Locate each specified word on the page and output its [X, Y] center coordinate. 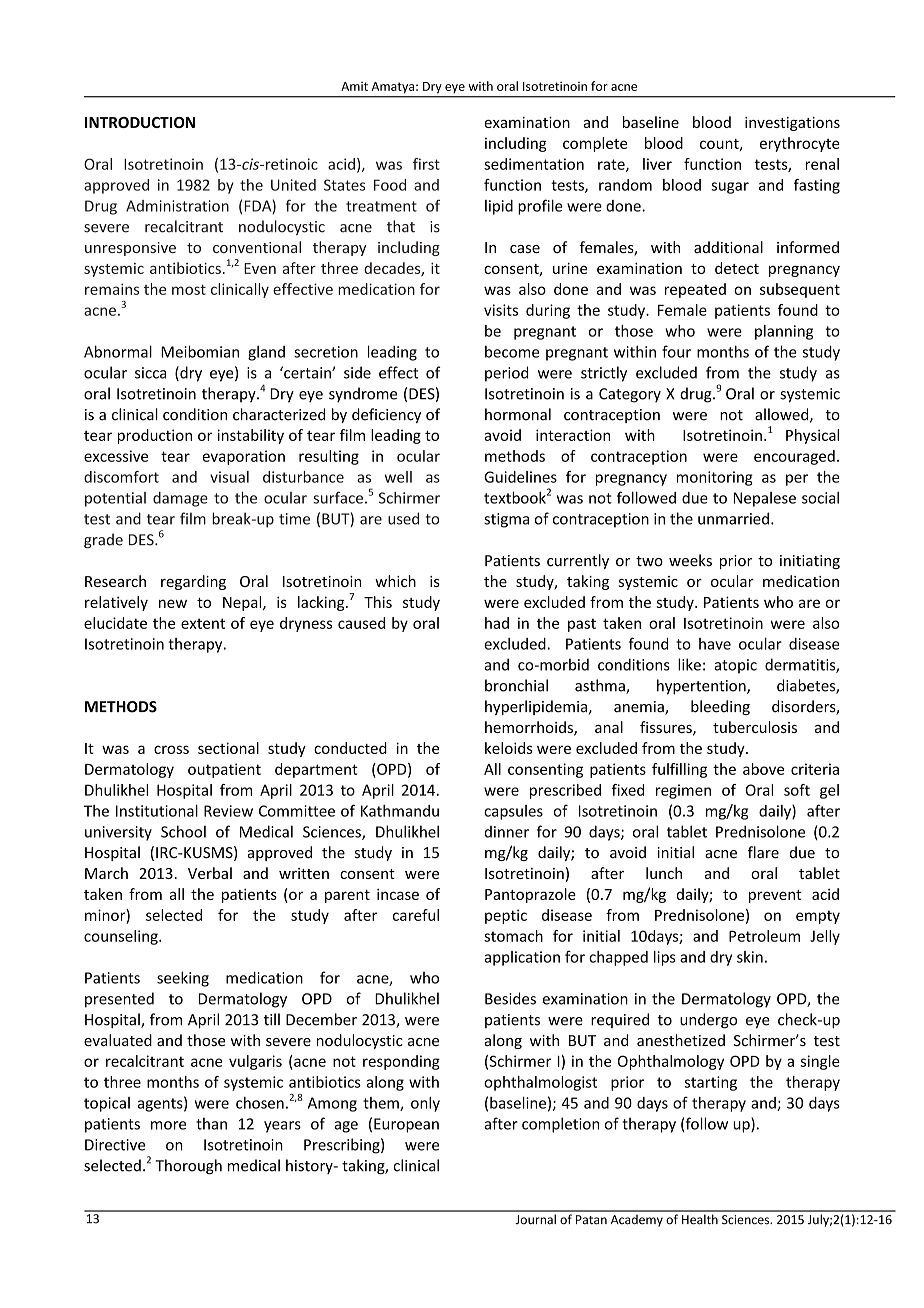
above [763, 769]
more [168, 1125]
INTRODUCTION [140, 122]
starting [710, 1083]
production [155, 436]
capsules [513, 812]
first [426, 164]
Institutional [157, 811]
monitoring [715, 478]
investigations [792, 124]
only [425, 1104]
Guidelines [520, 477]
